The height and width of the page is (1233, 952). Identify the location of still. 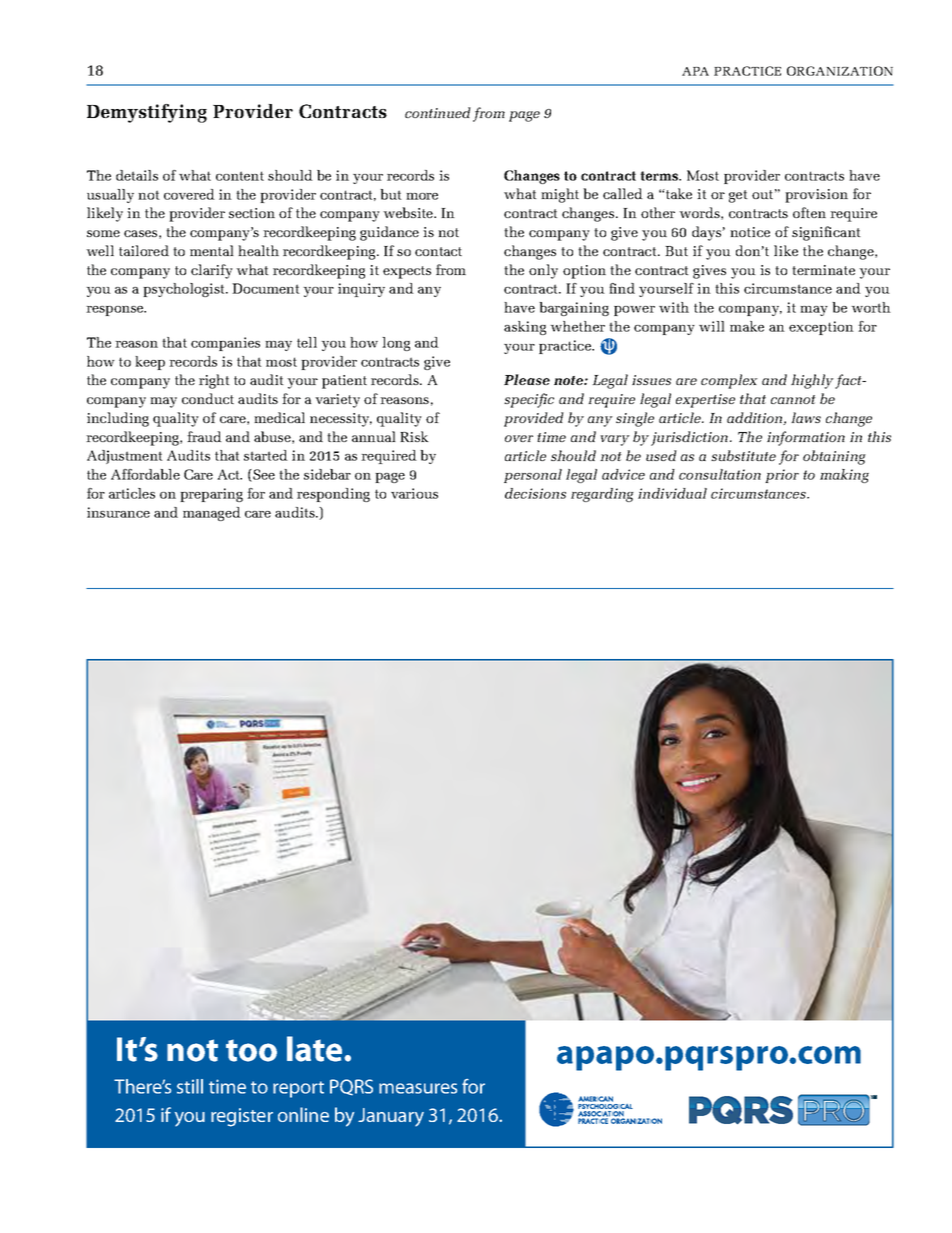
(190, 1086).
